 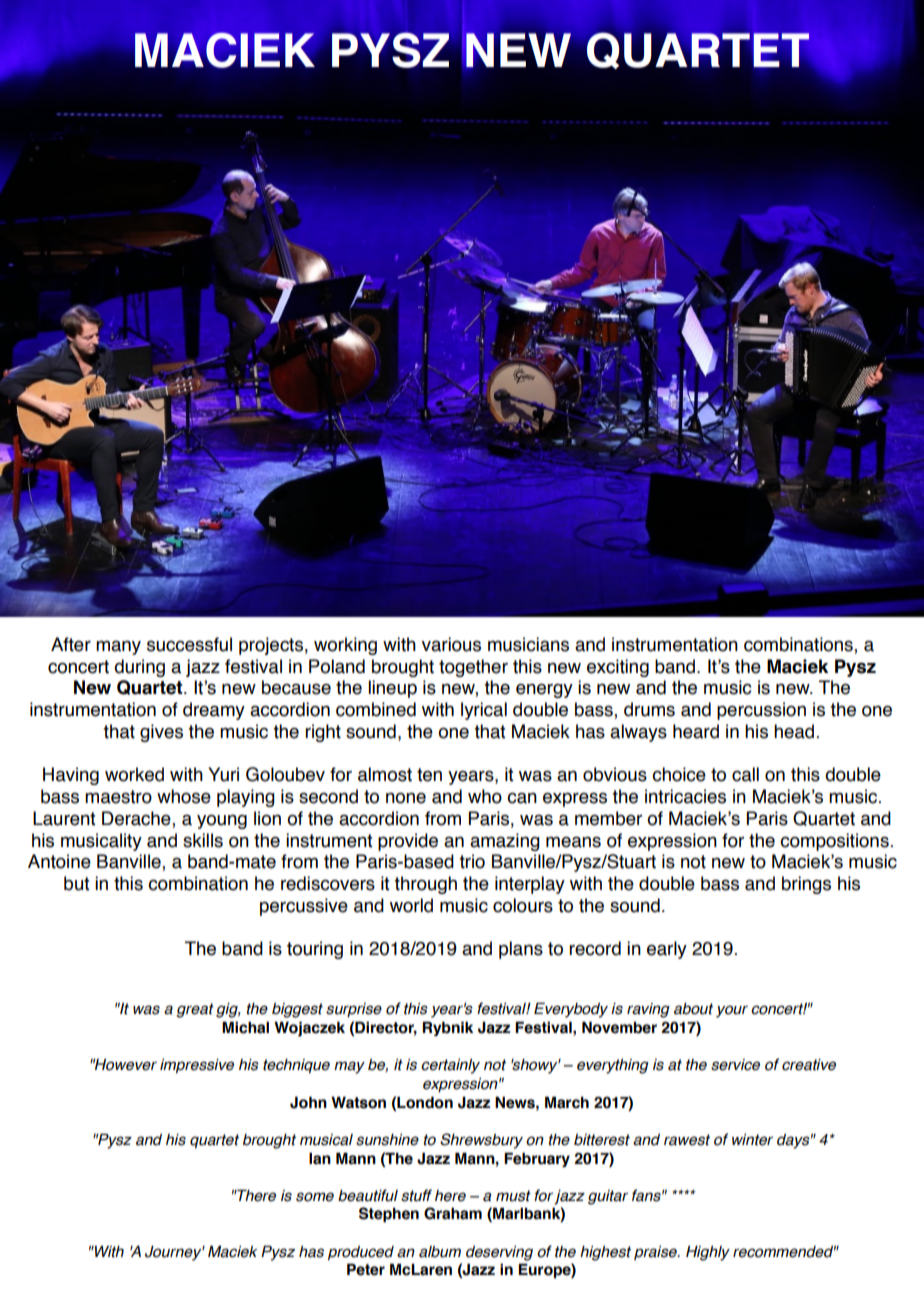 What do you see at coordinates (473, 668) in the image?
I see `together` at bounding box center [473, 668].
